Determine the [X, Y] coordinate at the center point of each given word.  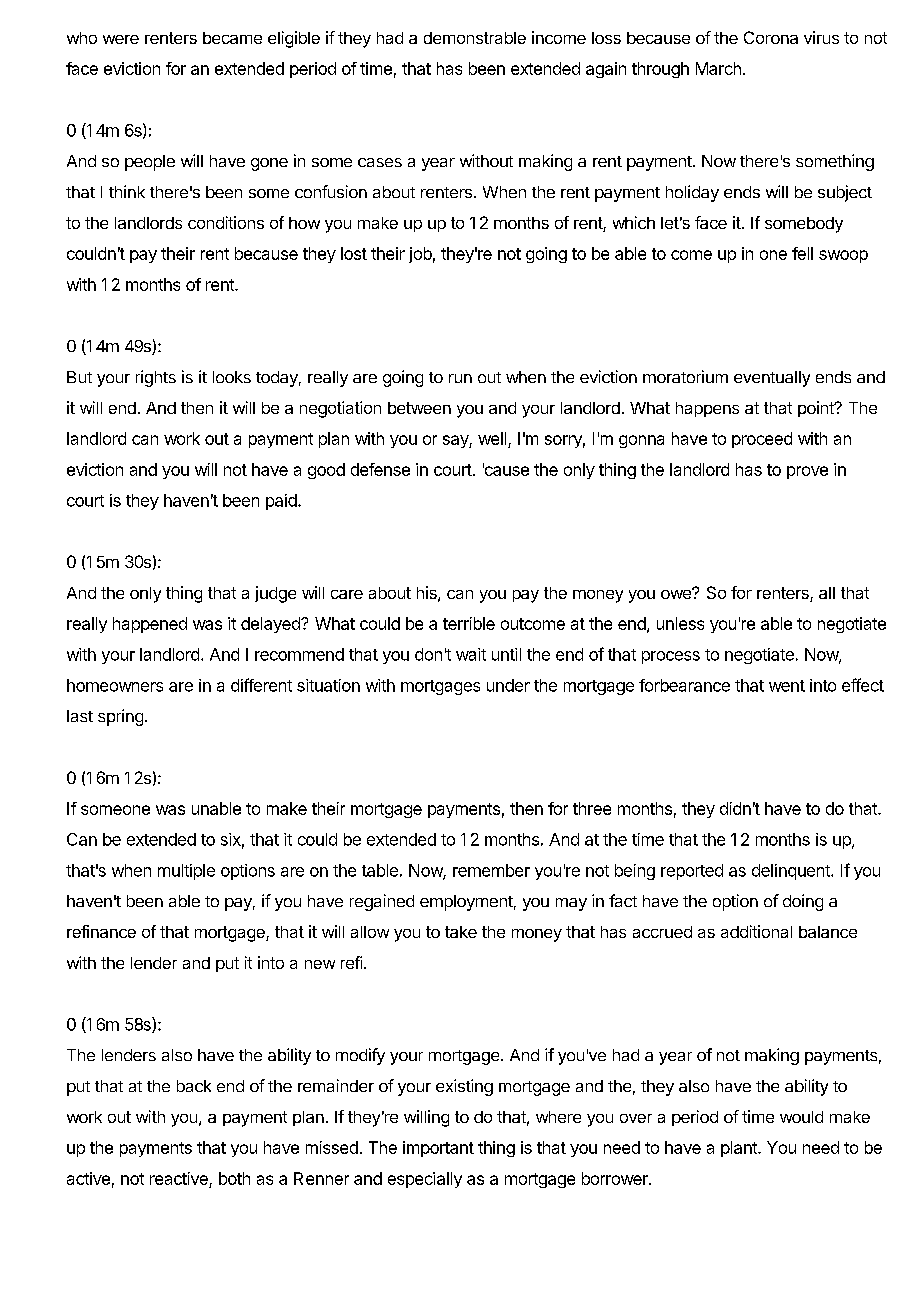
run [460, 378]
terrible [469, 623]
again [606, 70]
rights [156, 378]
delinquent [792, 872]
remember [491, 870]
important [438, 1149]
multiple [186, 872]
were [121, 39]
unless [680, 623]
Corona [771, 37]
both [234, 1178]
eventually [772, 379]
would [801, 1117]
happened [150, 625]
